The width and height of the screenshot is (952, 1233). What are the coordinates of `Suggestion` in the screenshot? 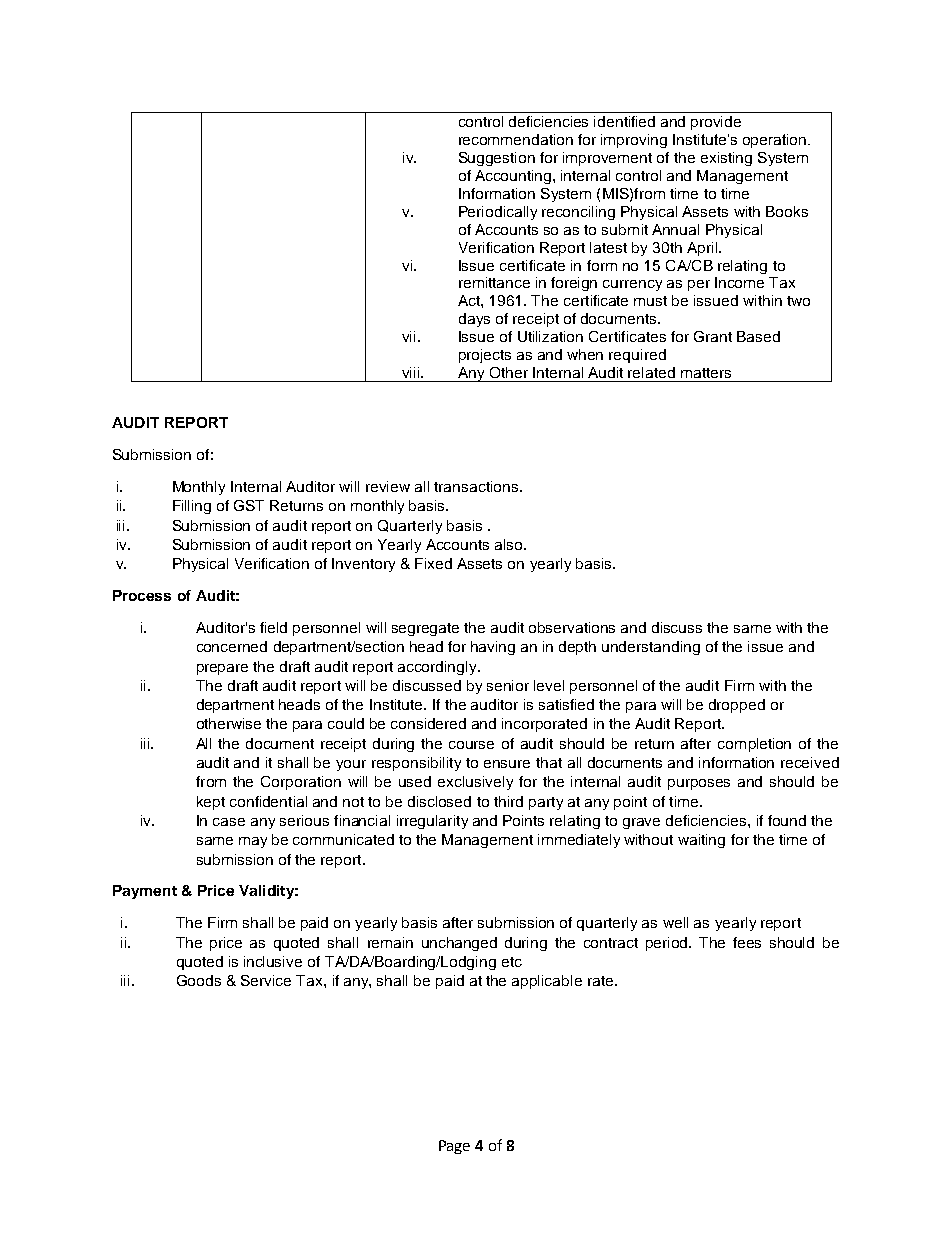 It's located at (497, 159).
